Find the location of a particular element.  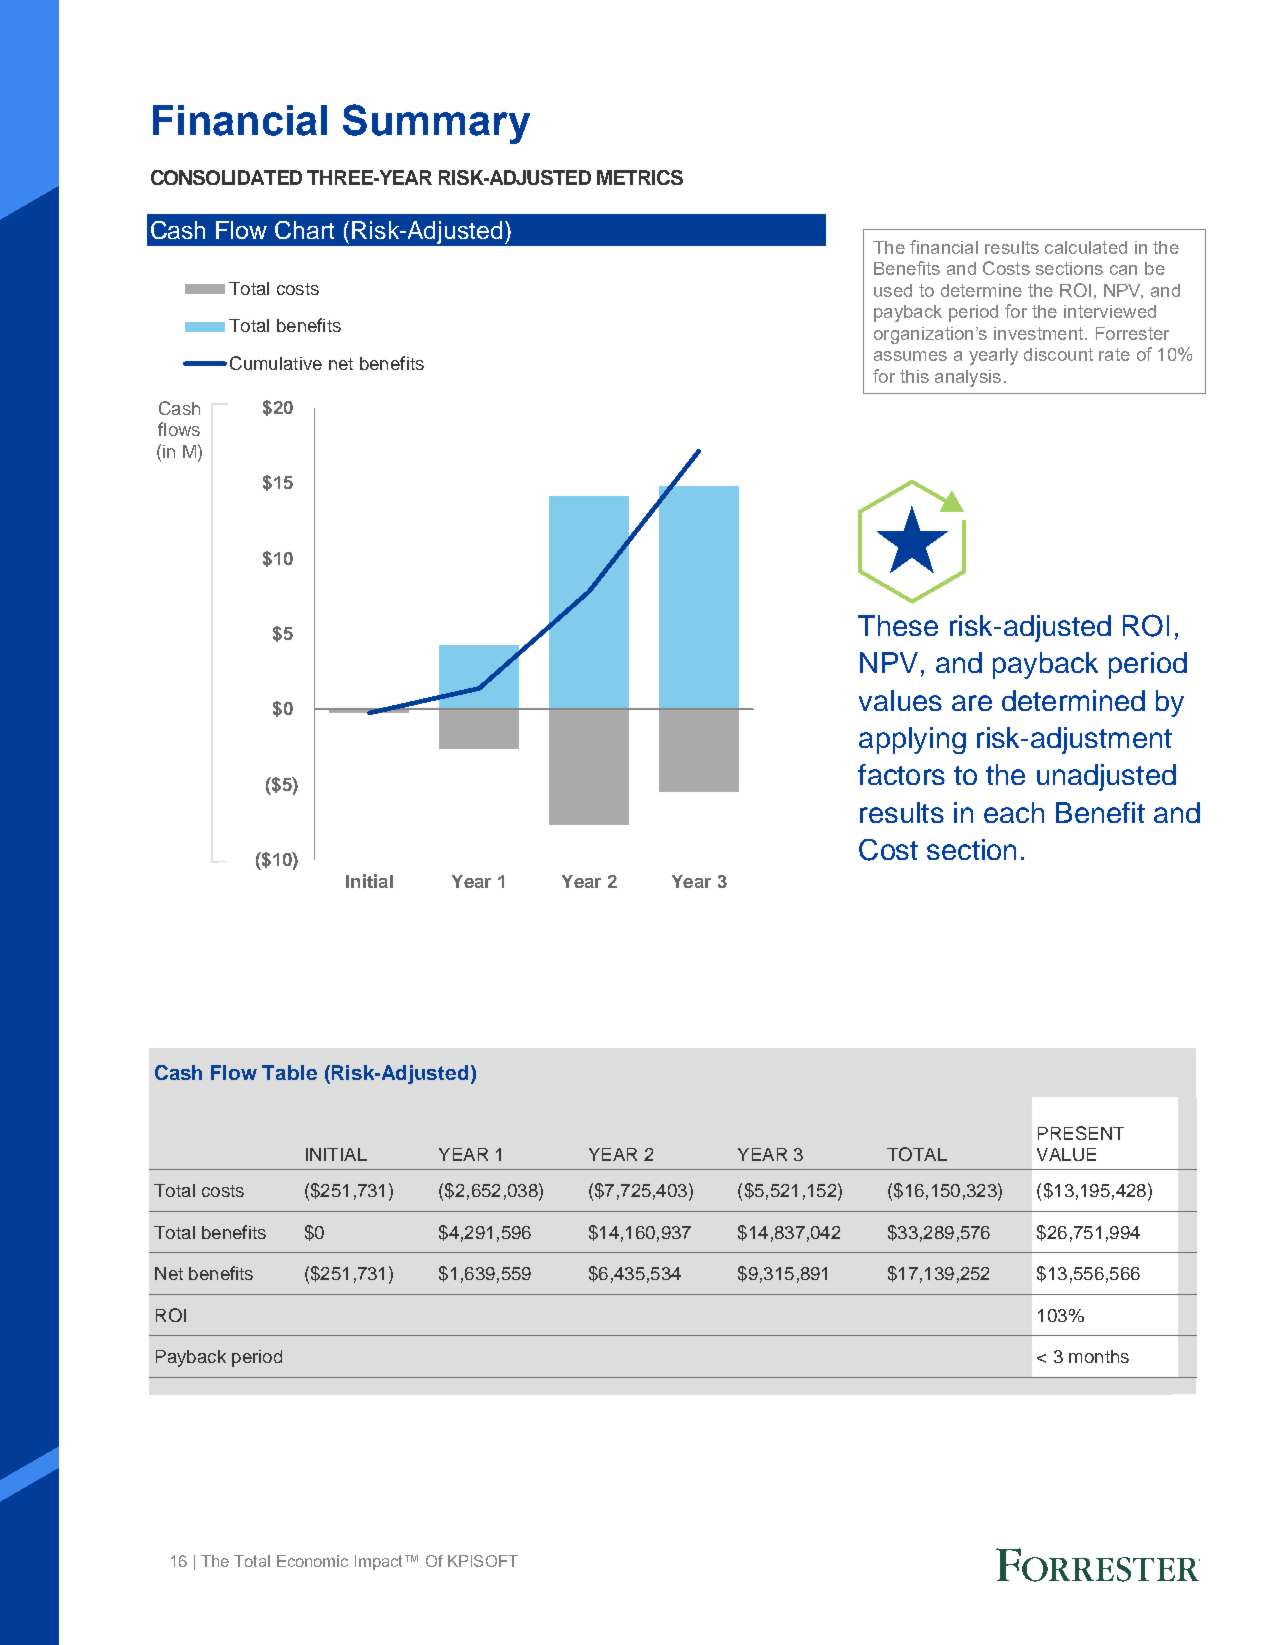

each is located at coordinates (1014, 812).
